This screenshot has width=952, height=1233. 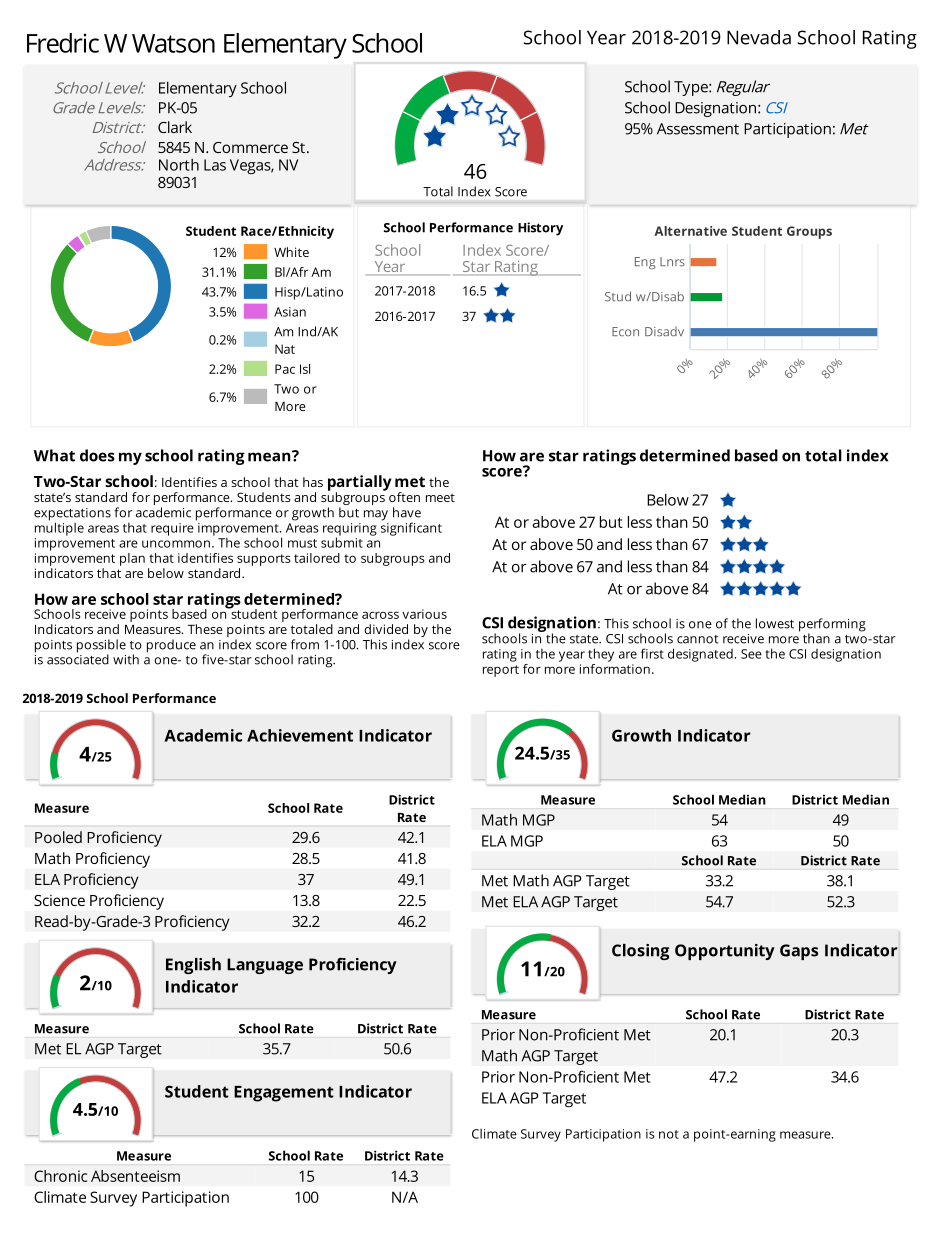 I want to click on Clark, so click(x=175, y=127).
